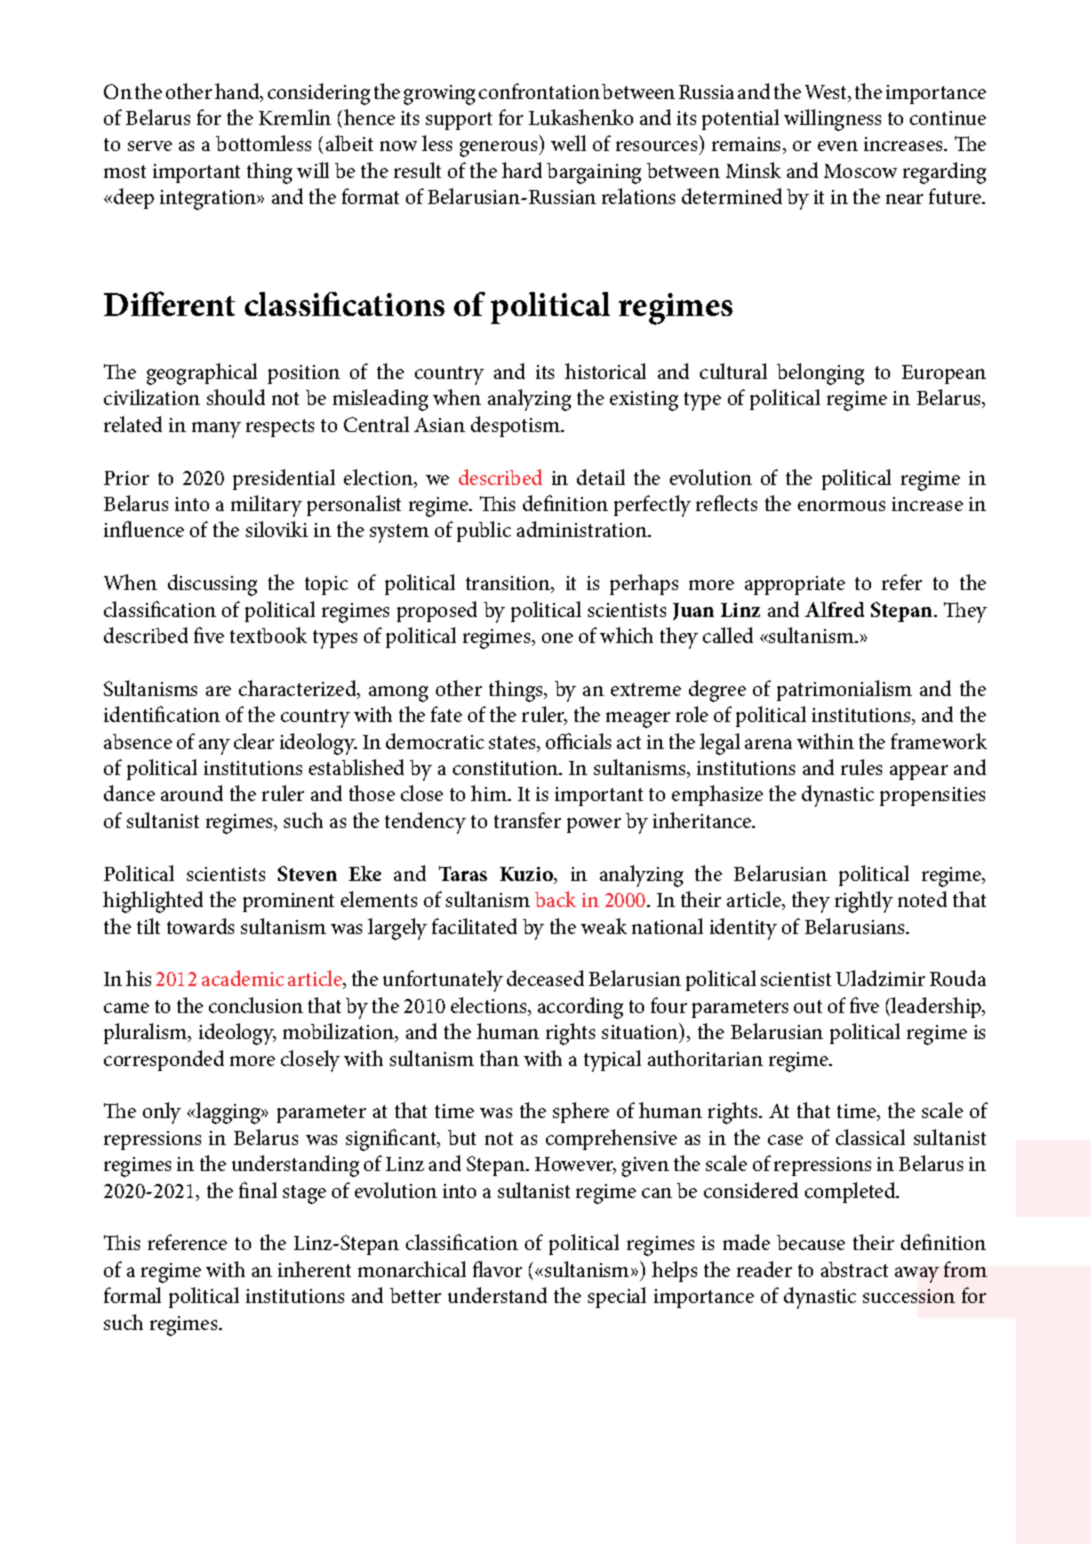  I want to click on officials, so click(578, 741).
